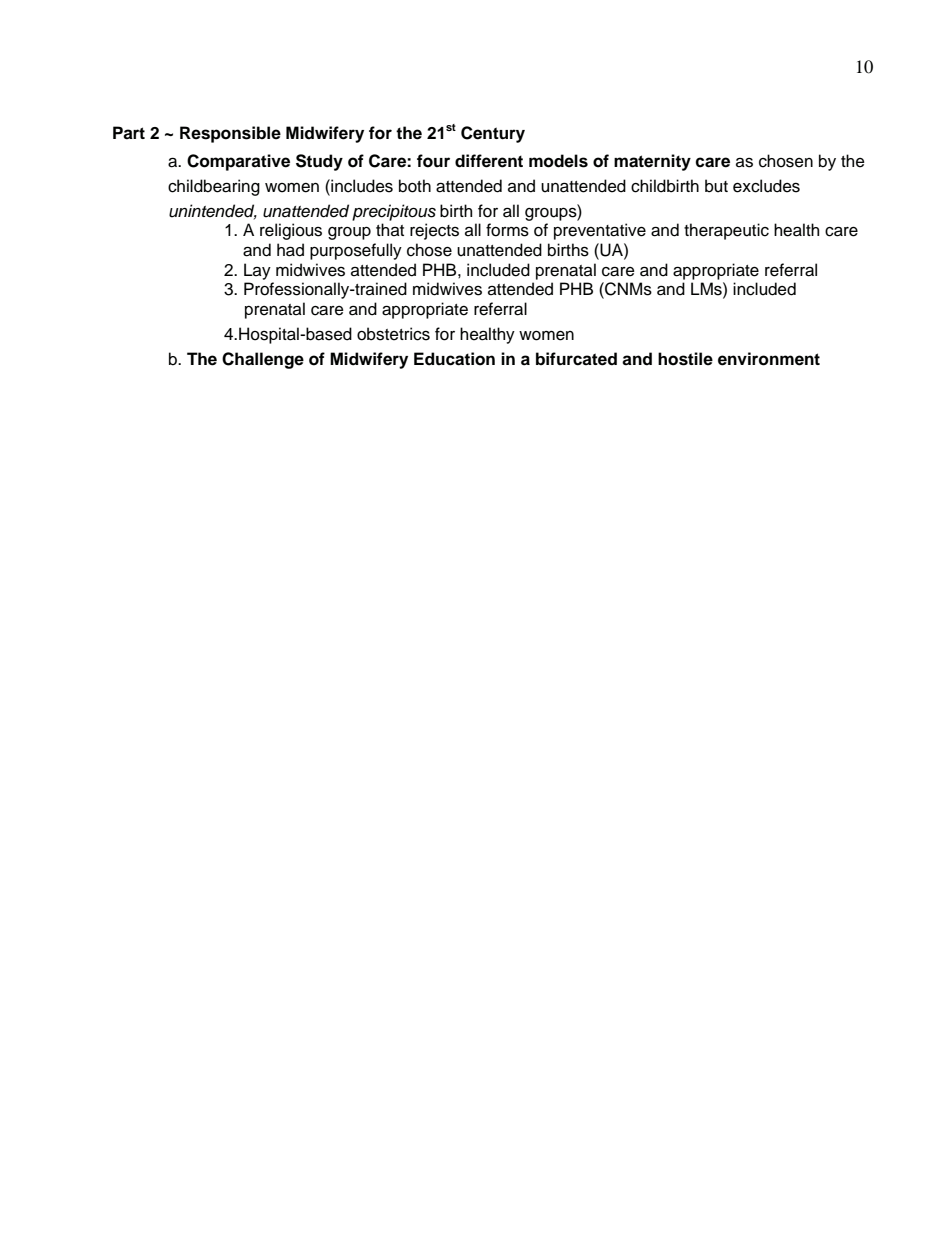  What do you see at coordinates (652, 162) in the screenshot?
I see `maternity` at bounding box center [652, 162].
